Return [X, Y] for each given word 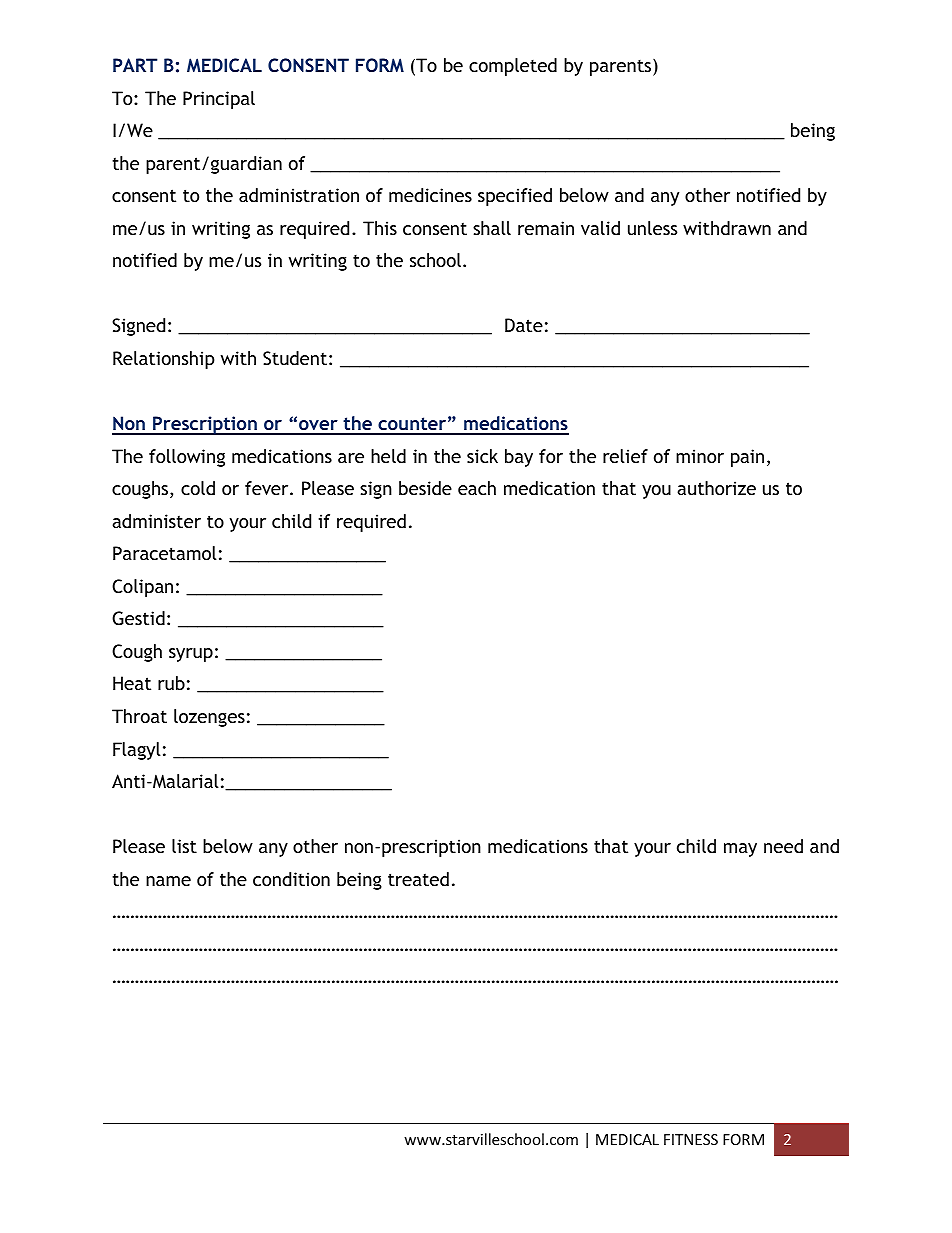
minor [700, 456]
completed [513, 67]
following [187, 458]
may [740, 850]
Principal [219, 100]
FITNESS [691, 1139]
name [168, 881]
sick [482, 456]
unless [652, 228]
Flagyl [137, 751]
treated [418, 879]
